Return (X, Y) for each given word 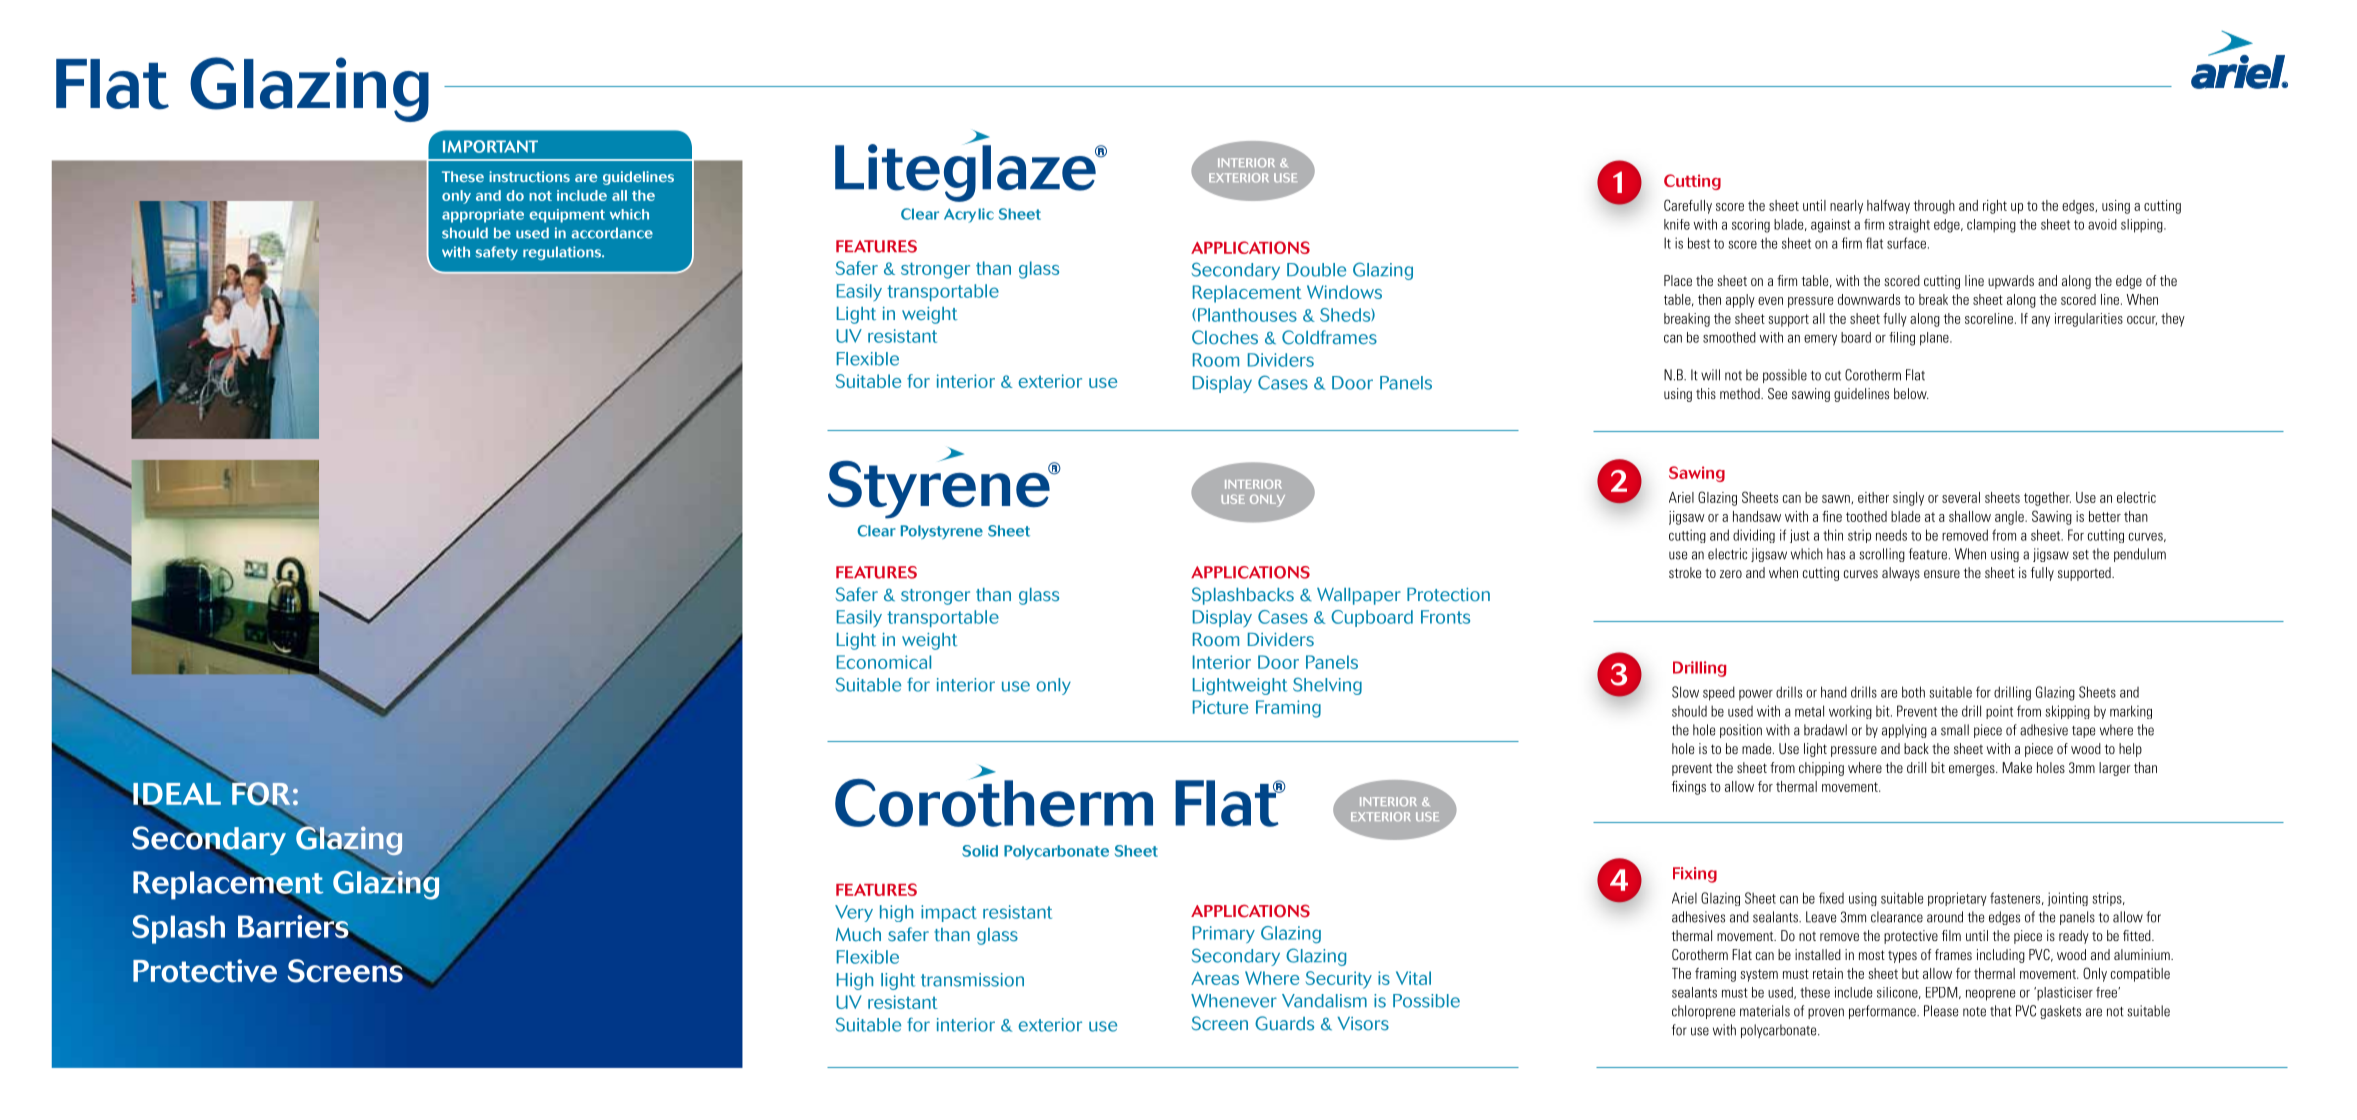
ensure (1942, 574)
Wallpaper (1359, 596)
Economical (884, 662)
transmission (972, 980)
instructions (529, 176)
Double (1316, 270)
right (1995, 207)
